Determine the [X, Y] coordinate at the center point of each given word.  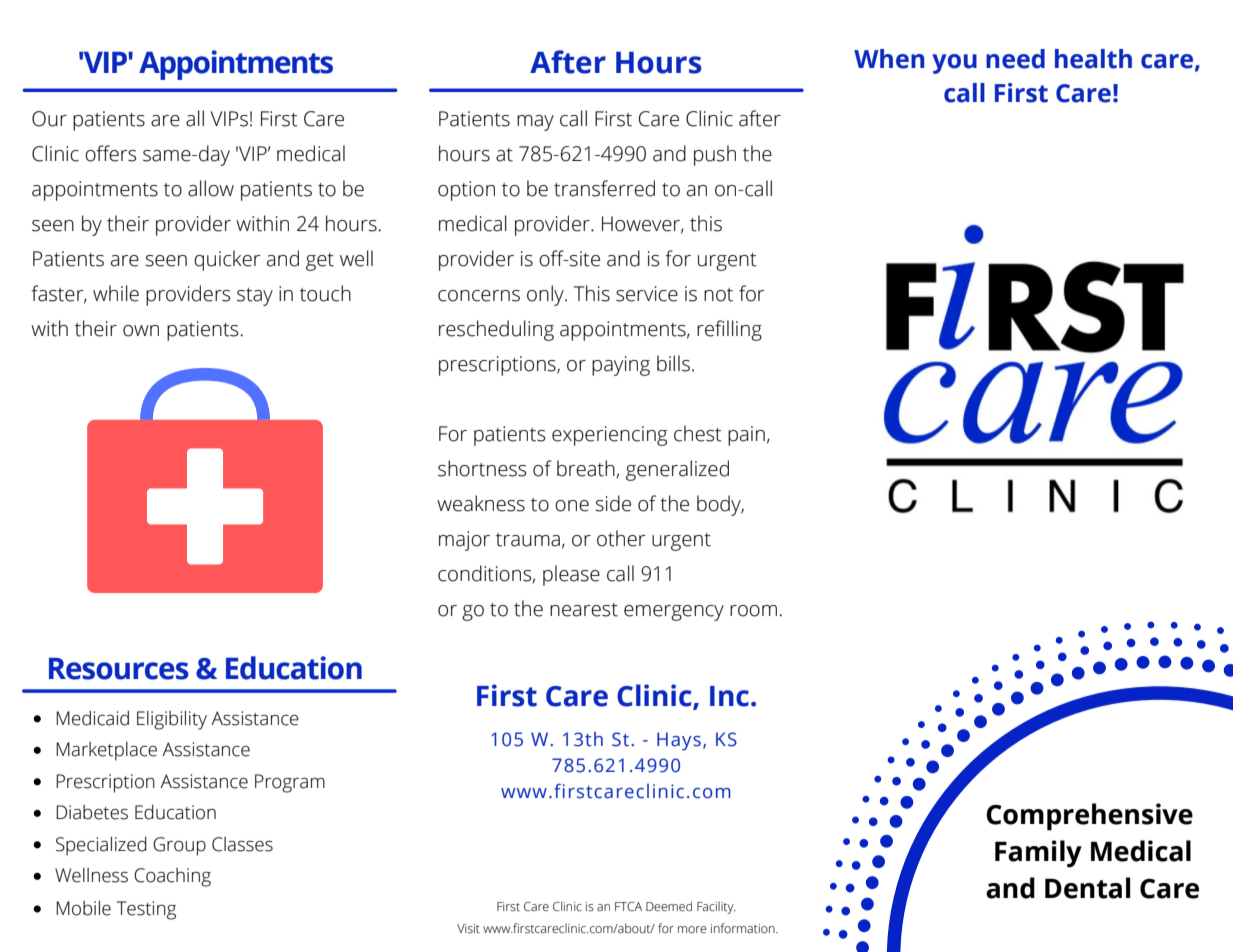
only [546, 295]
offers [111, 153]
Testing [146, 910]
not [718, 295]
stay [255, 297]
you [954, 64]
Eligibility [172, 720]
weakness [481, 503]
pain [746, 436]
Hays [679, 741]
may [535, 123]
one [572, 506]
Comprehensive [1089, 817]
